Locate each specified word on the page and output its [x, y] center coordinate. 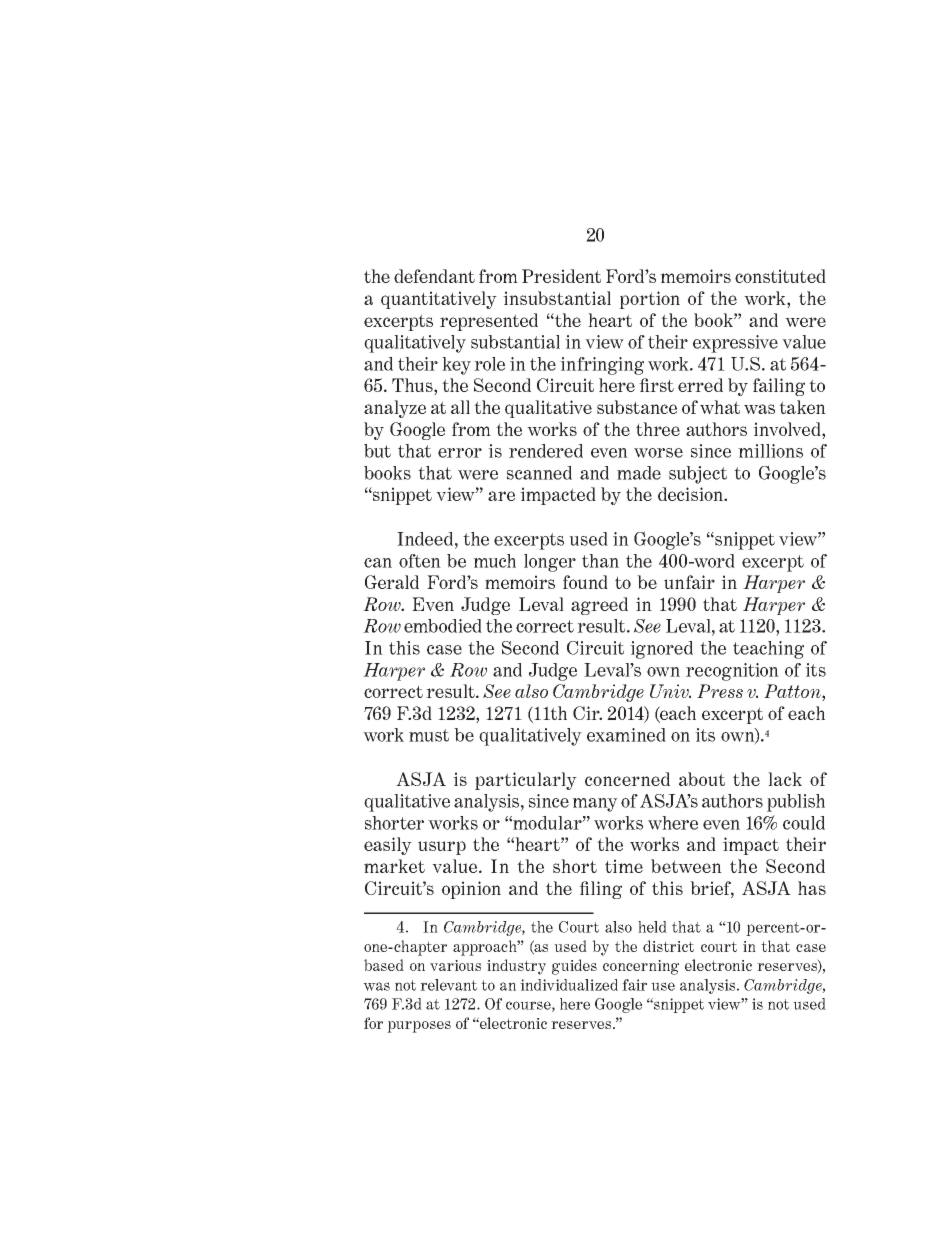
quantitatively [439, 300]
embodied [443, 626]
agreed [599, 606]
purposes [419, 1027]
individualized [569, 985]
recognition [732, 672]
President [561, 276]
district [668, 946]
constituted [780, 276]
